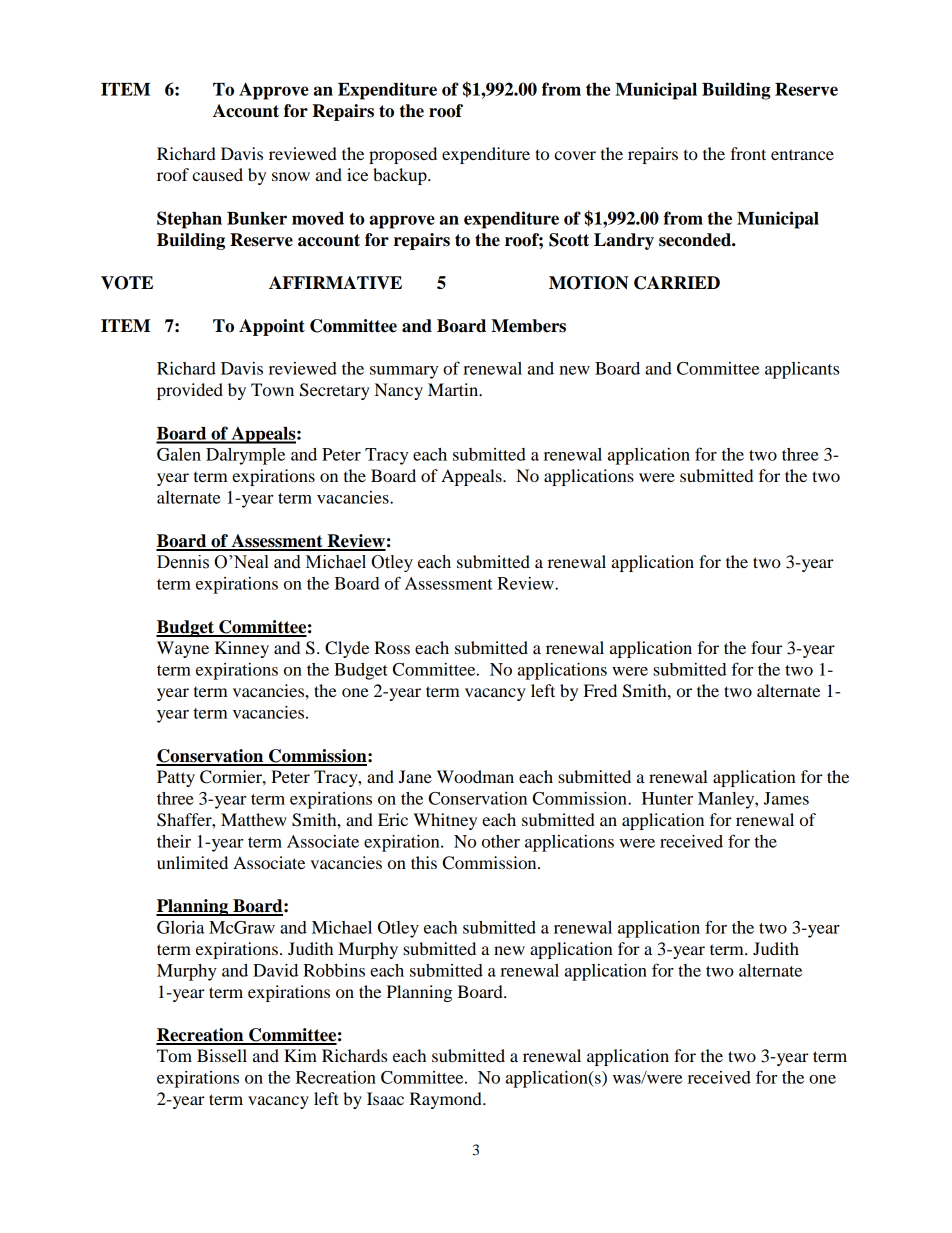 This image has height=1233, width=952. Describe the element at coordinates (179, 454) in the image. I see `Galen` at that location.
